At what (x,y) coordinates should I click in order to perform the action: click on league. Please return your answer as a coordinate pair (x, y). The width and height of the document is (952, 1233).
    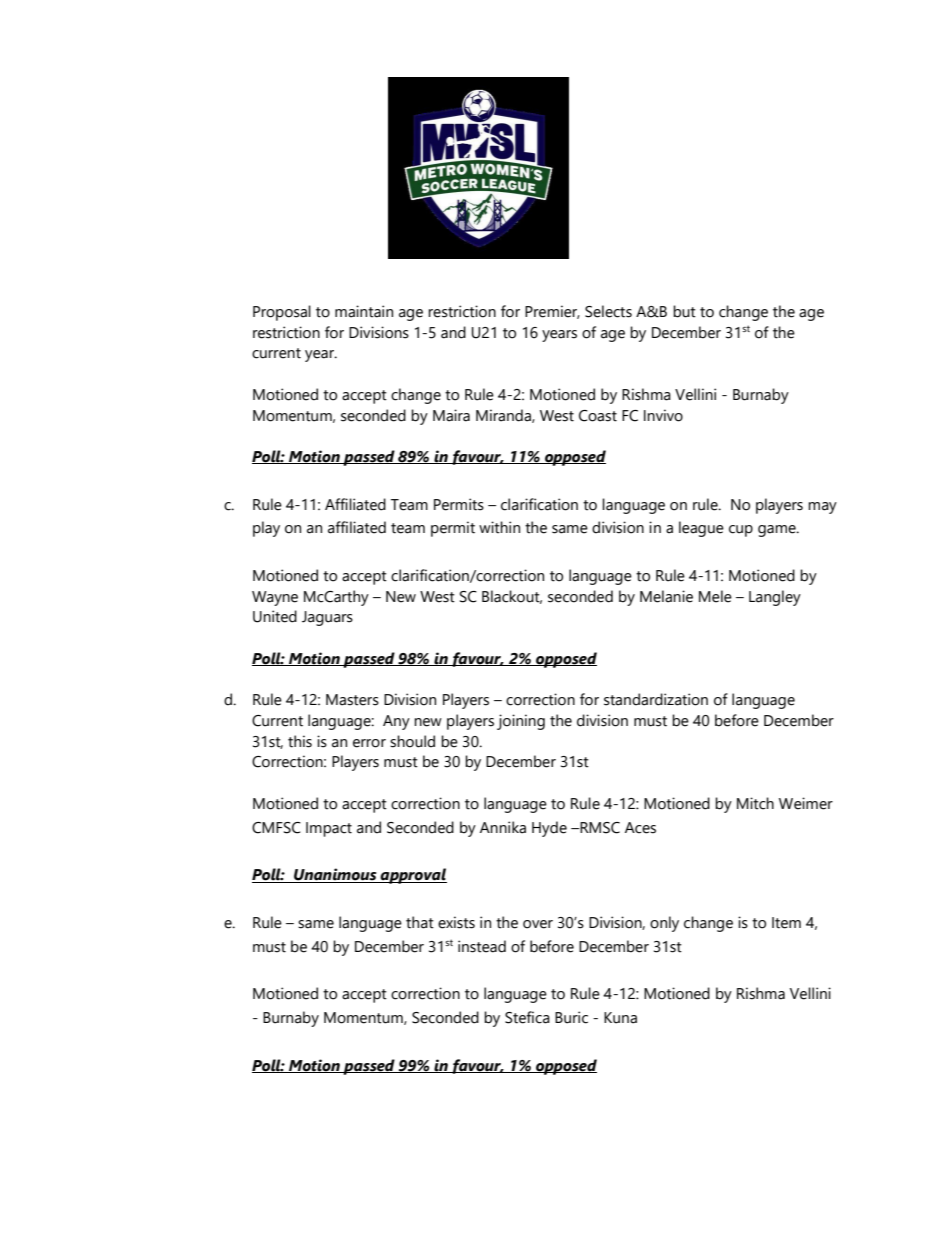
    Looking at the image, I should click on (701, 529).
